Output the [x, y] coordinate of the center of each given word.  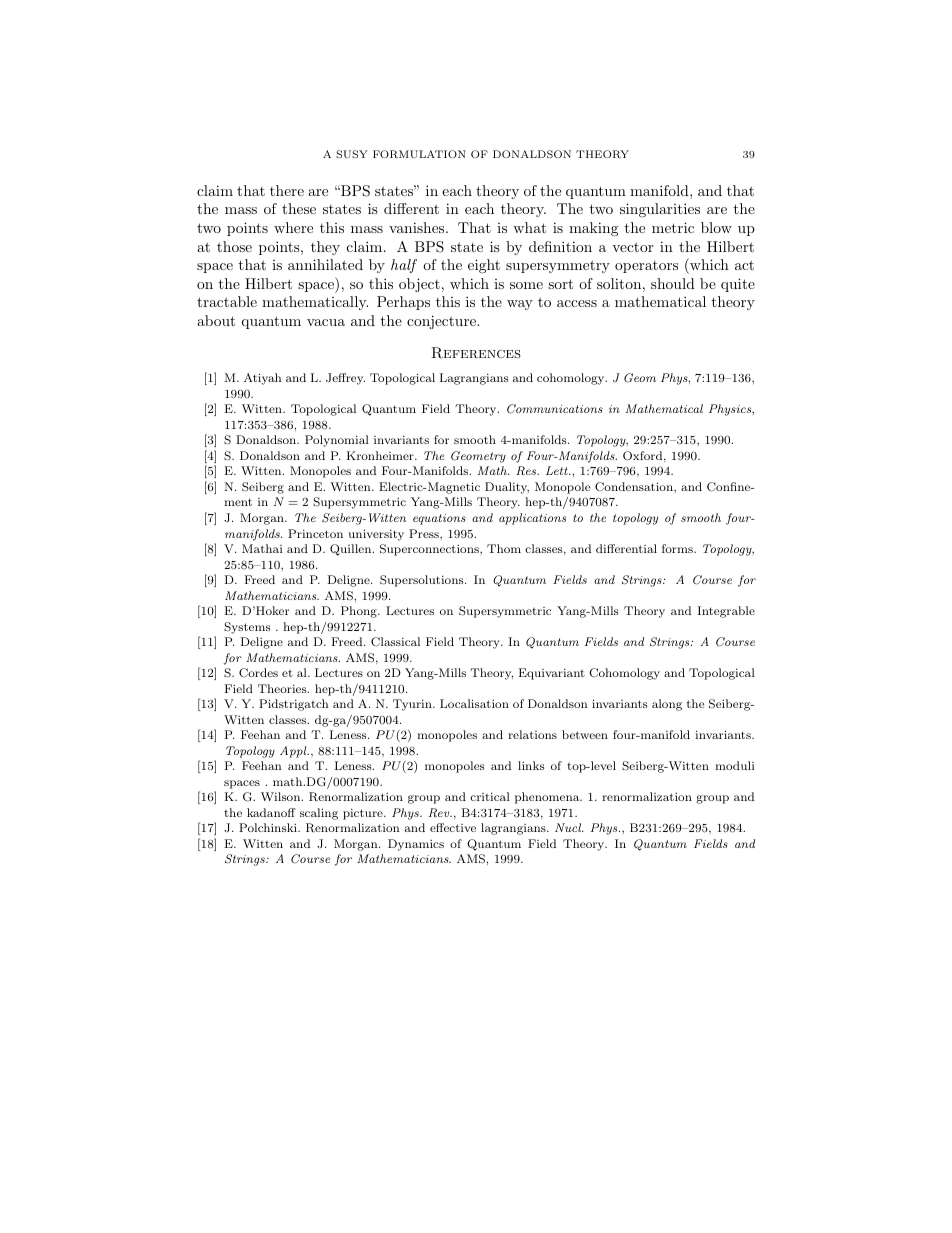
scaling [319, 814]
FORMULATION [419, 154]
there [287, 190]
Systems [247, 628]
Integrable [726, 612]
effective [453, 827]
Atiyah [263, 379]
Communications [555, 409]
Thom [504, 548]
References [476, 353]
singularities [660, 210]
